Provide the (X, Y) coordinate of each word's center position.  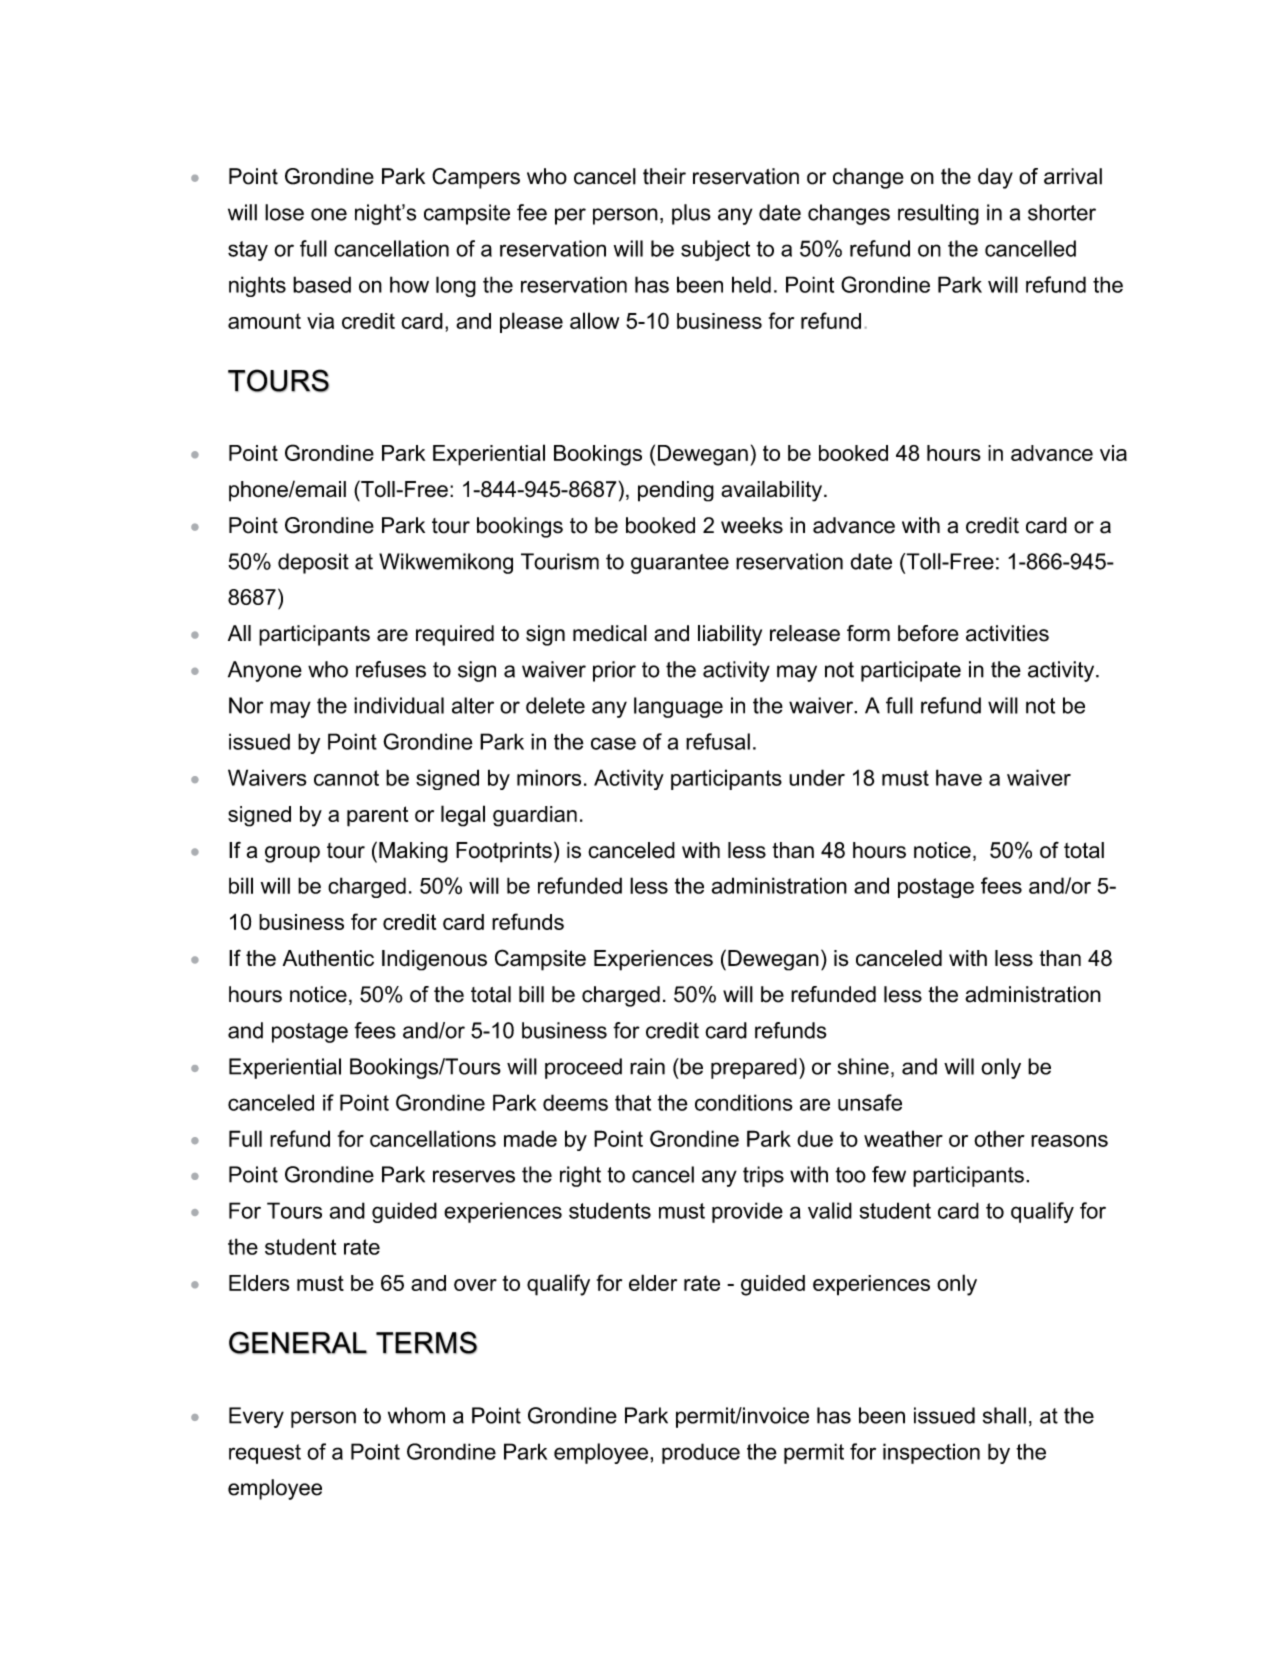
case (613, 743)
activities (1007, 633)
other (999, 1138)
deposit (313, 563)
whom (416, 1415)
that (633, 1102)
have (959, 777)
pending (676, 491)
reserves (474, 1176)
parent (377, 816)
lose (284, 212)
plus (691, 214)
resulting (938, 214)
